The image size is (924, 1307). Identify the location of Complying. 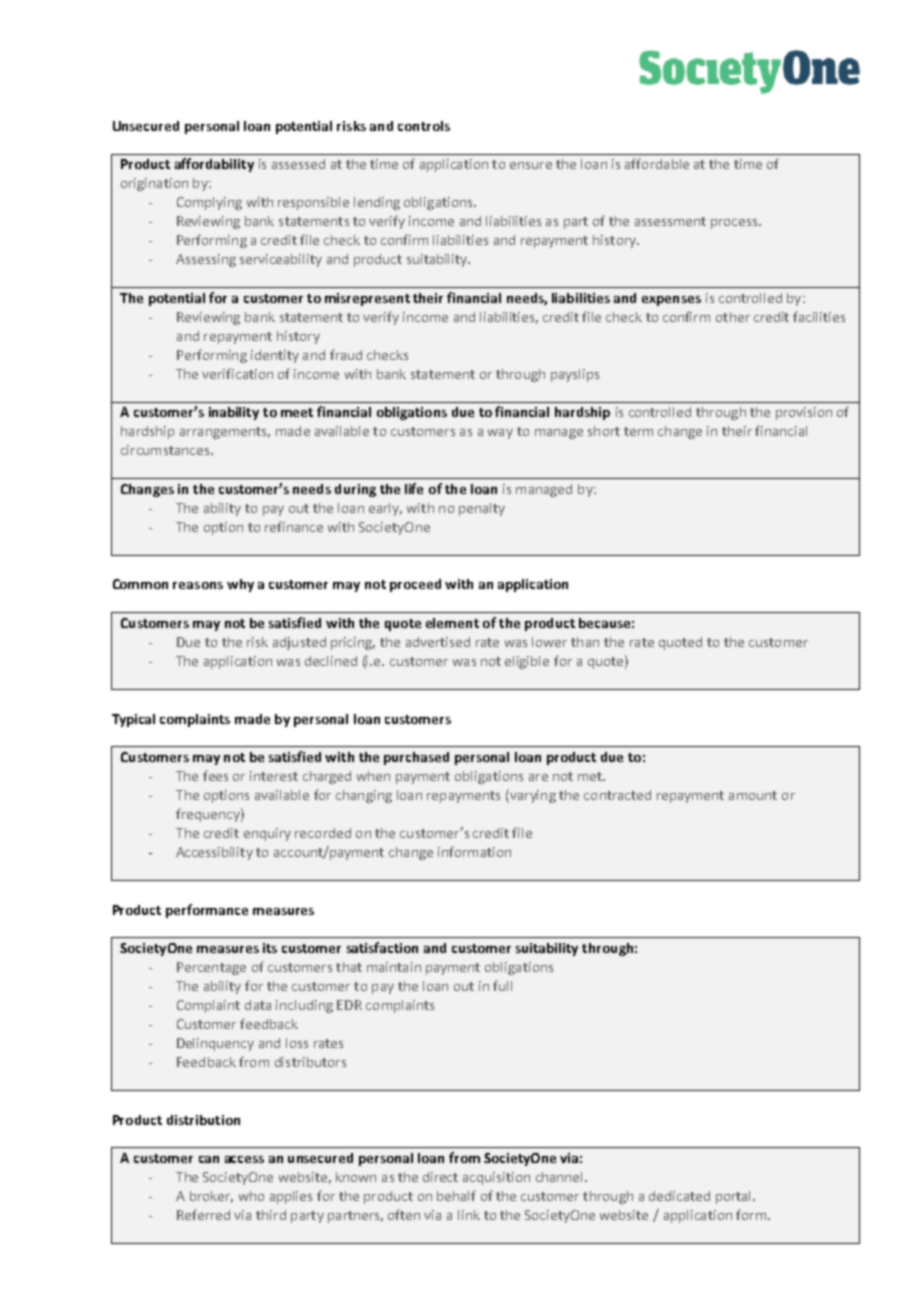
(209, 203).
